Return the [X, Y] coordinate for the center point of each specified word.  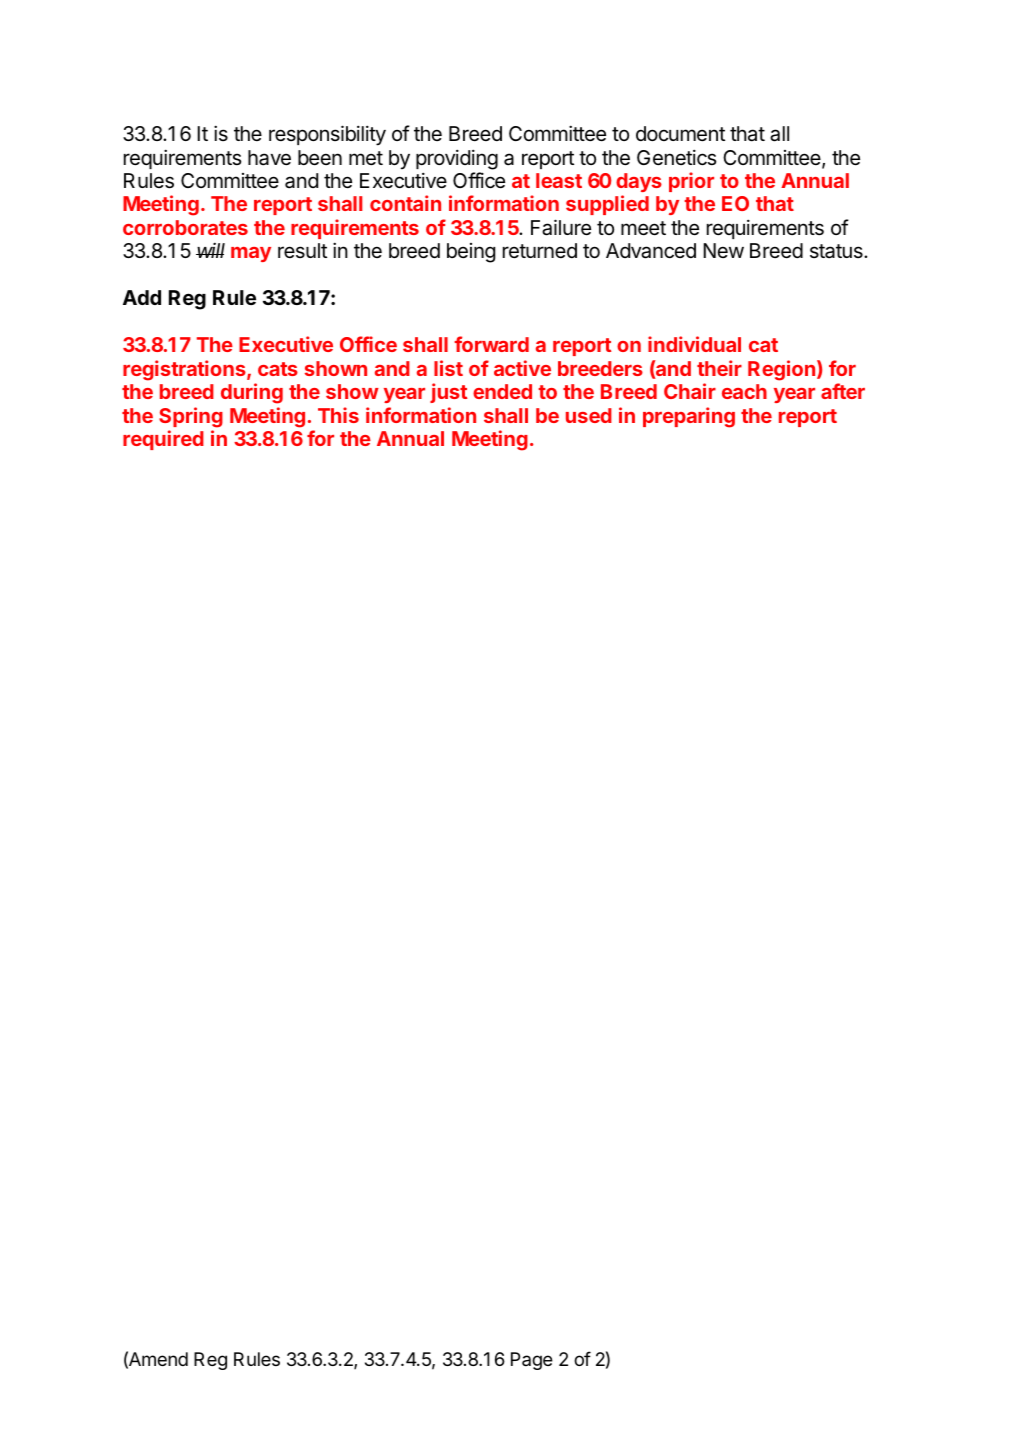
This [338, 415]
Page [532, 1361]
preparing [689, 417]
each [744, 391]
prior [691, 182]
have [269, 158]
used [589, 415]
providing [457, 159]
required [163, 440]
